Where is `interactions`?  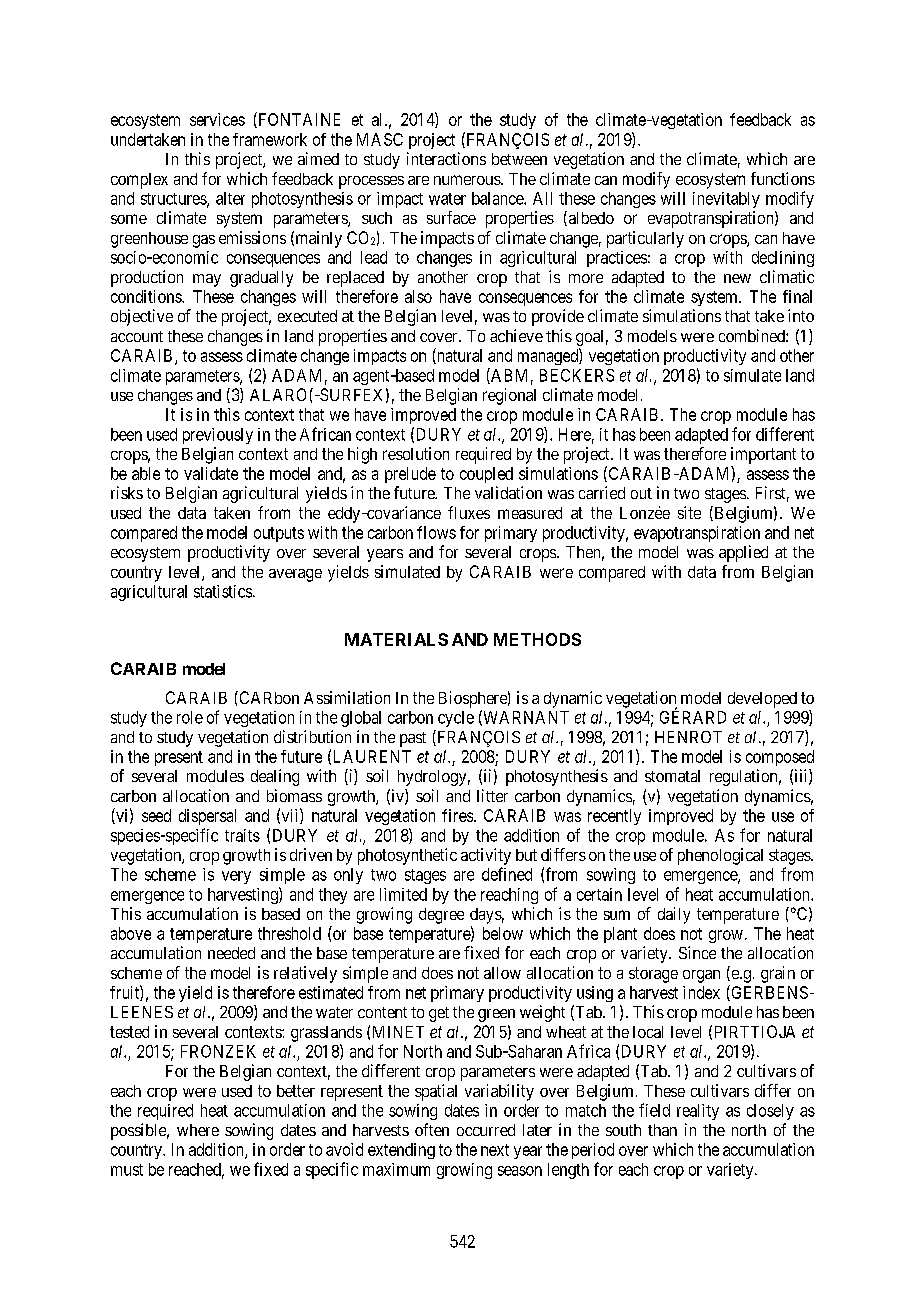 interactions is located at coordinates (446, 158).
